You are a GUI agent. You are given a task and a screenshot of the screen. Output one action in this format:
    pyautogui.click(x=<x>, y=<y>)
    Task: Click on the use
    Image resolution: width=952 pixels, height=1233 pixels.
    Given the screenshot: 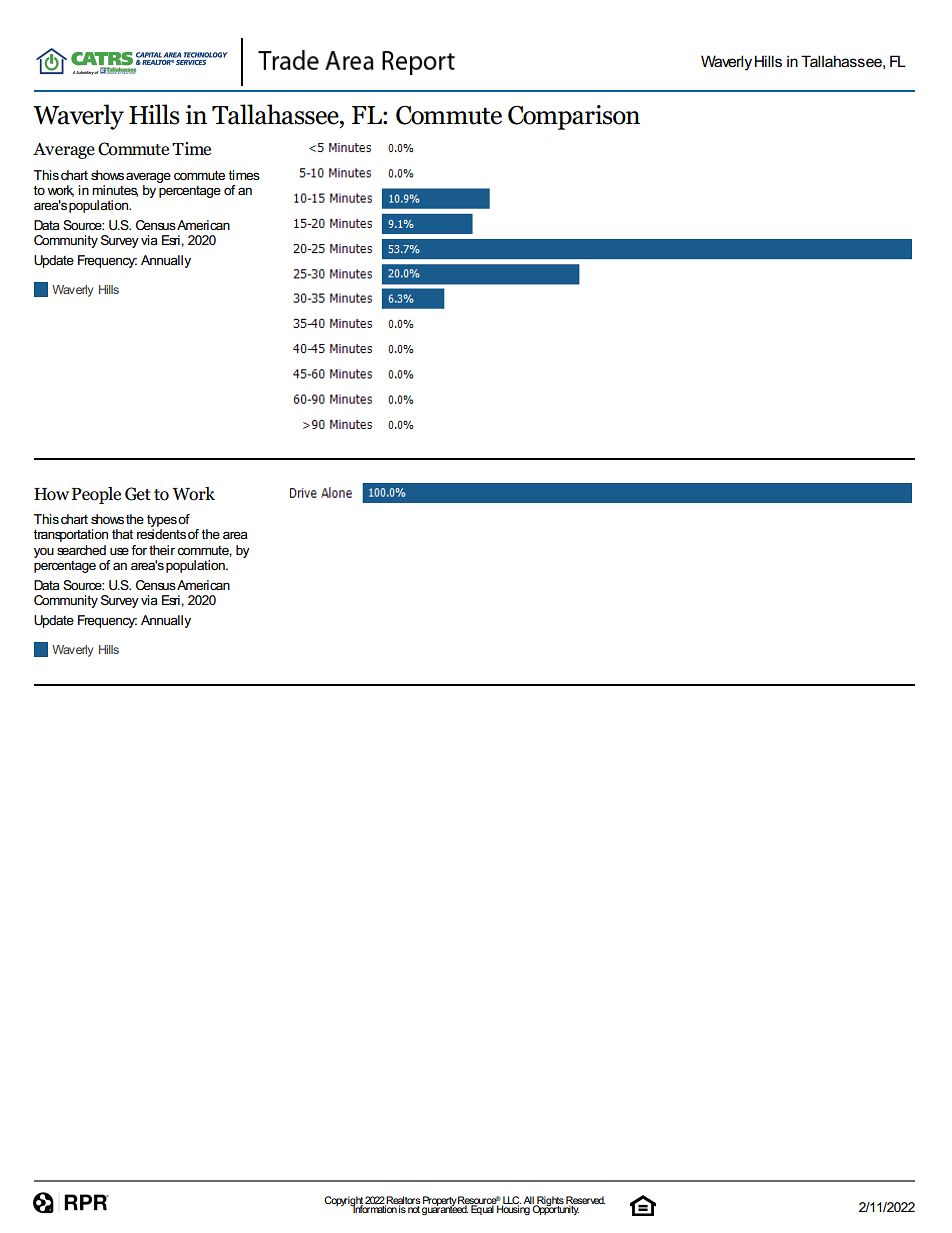 What is the action you would take?
    pyautogui.click(x=119, y=551)
